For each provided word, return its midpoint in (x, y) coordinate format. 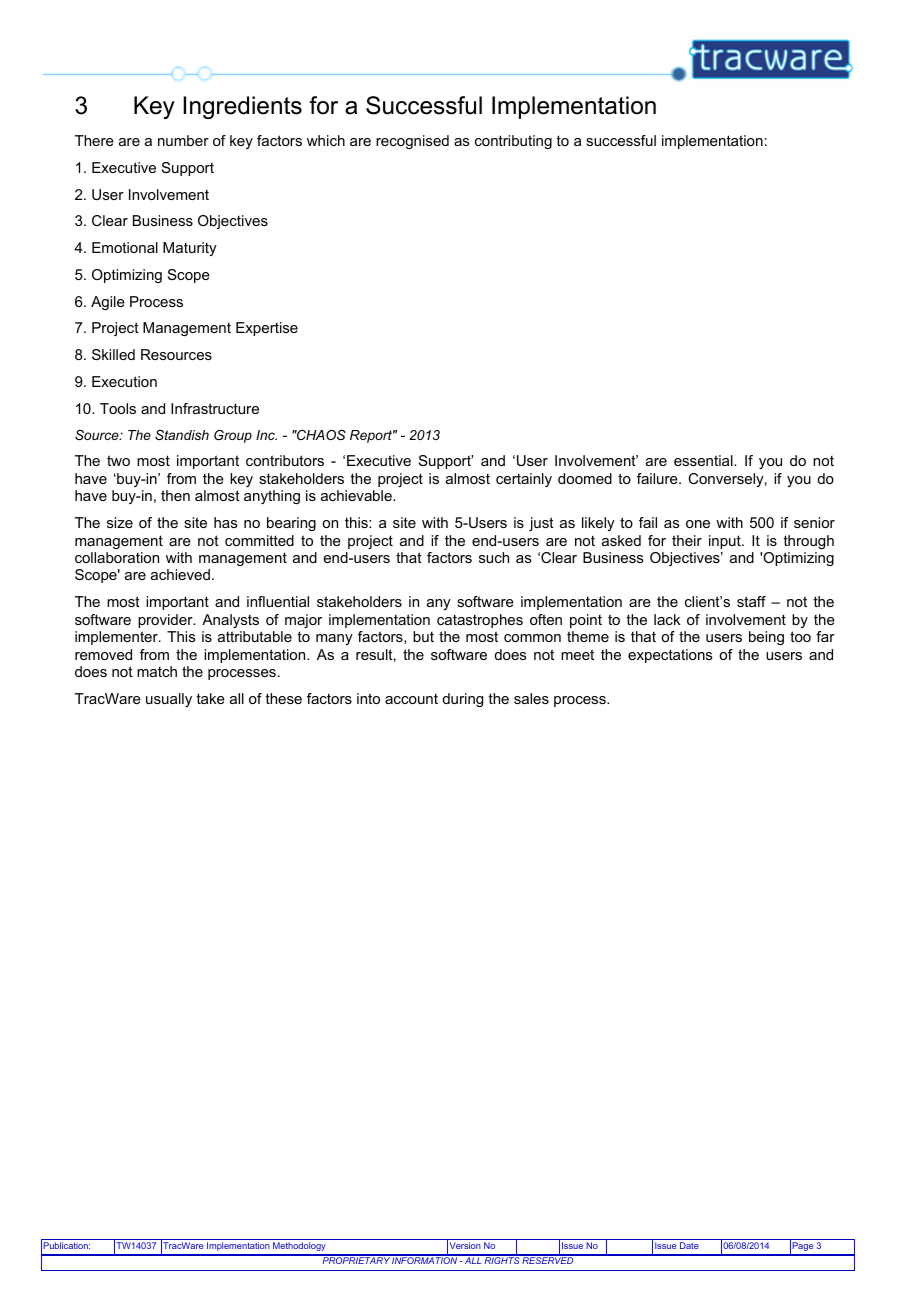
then (175, 495)
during (462, 700)
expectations (670, 656)
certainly (524, 480)
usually (169, 700)
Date (689, 1245)
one (698, 524)
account (411, 699)
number (183, 140)
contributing (513, 142)
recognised (412, 142)
